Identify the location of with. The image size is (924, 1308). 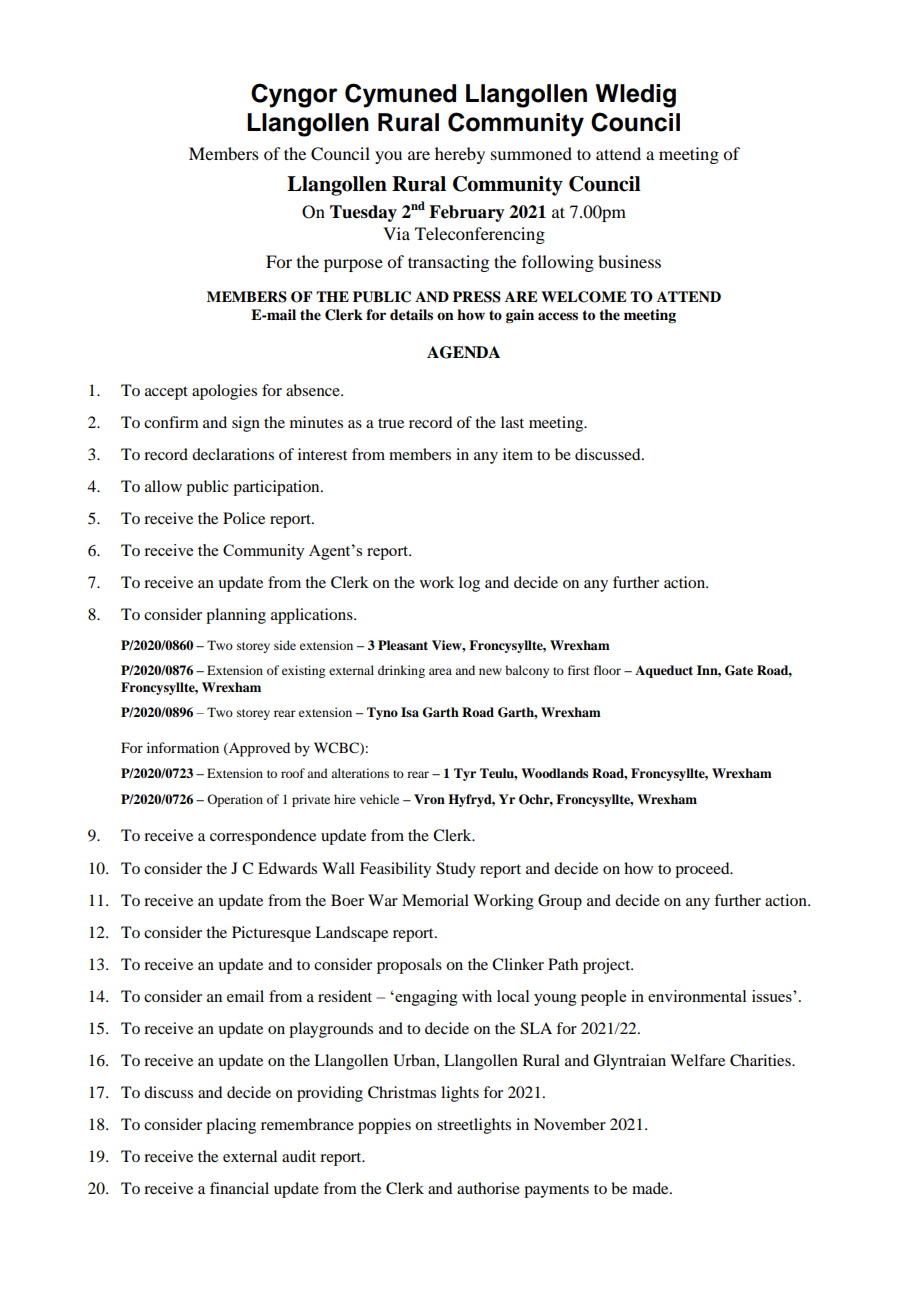
(477, 996).
